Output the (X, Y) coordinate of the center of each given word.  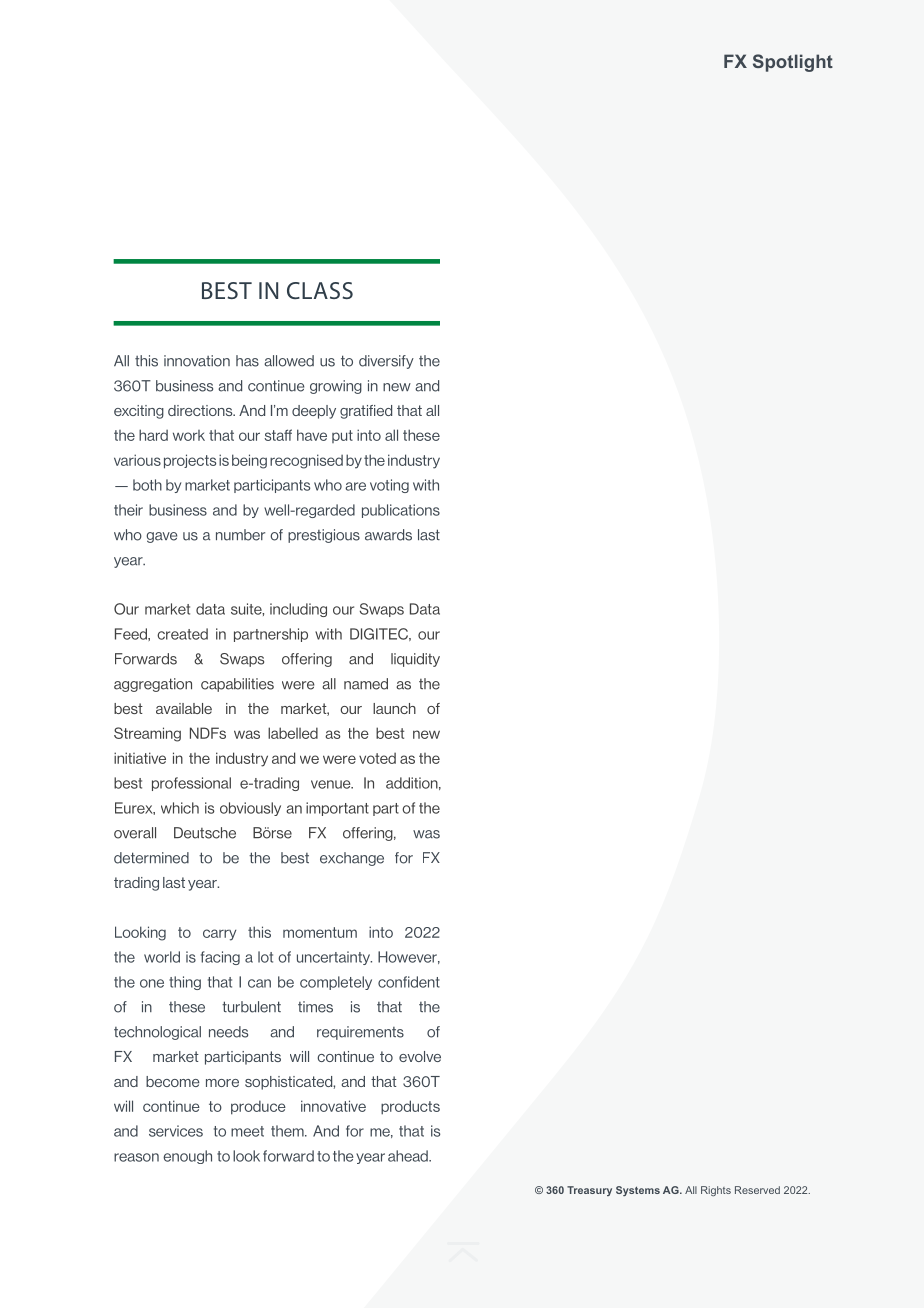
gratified (366, 412)
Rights (716, 1191)
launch (394, 708)
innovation (197, 361)
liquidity (415, 660)
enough (187, 1157)
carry (219, 935)
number (240, 535)
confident (409, 982)
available (184, 708)
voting (389, 486)
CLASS (320, 290)
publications (401, 511)
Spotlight (793, 63)
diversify (386, 362)
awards (388, 535)
